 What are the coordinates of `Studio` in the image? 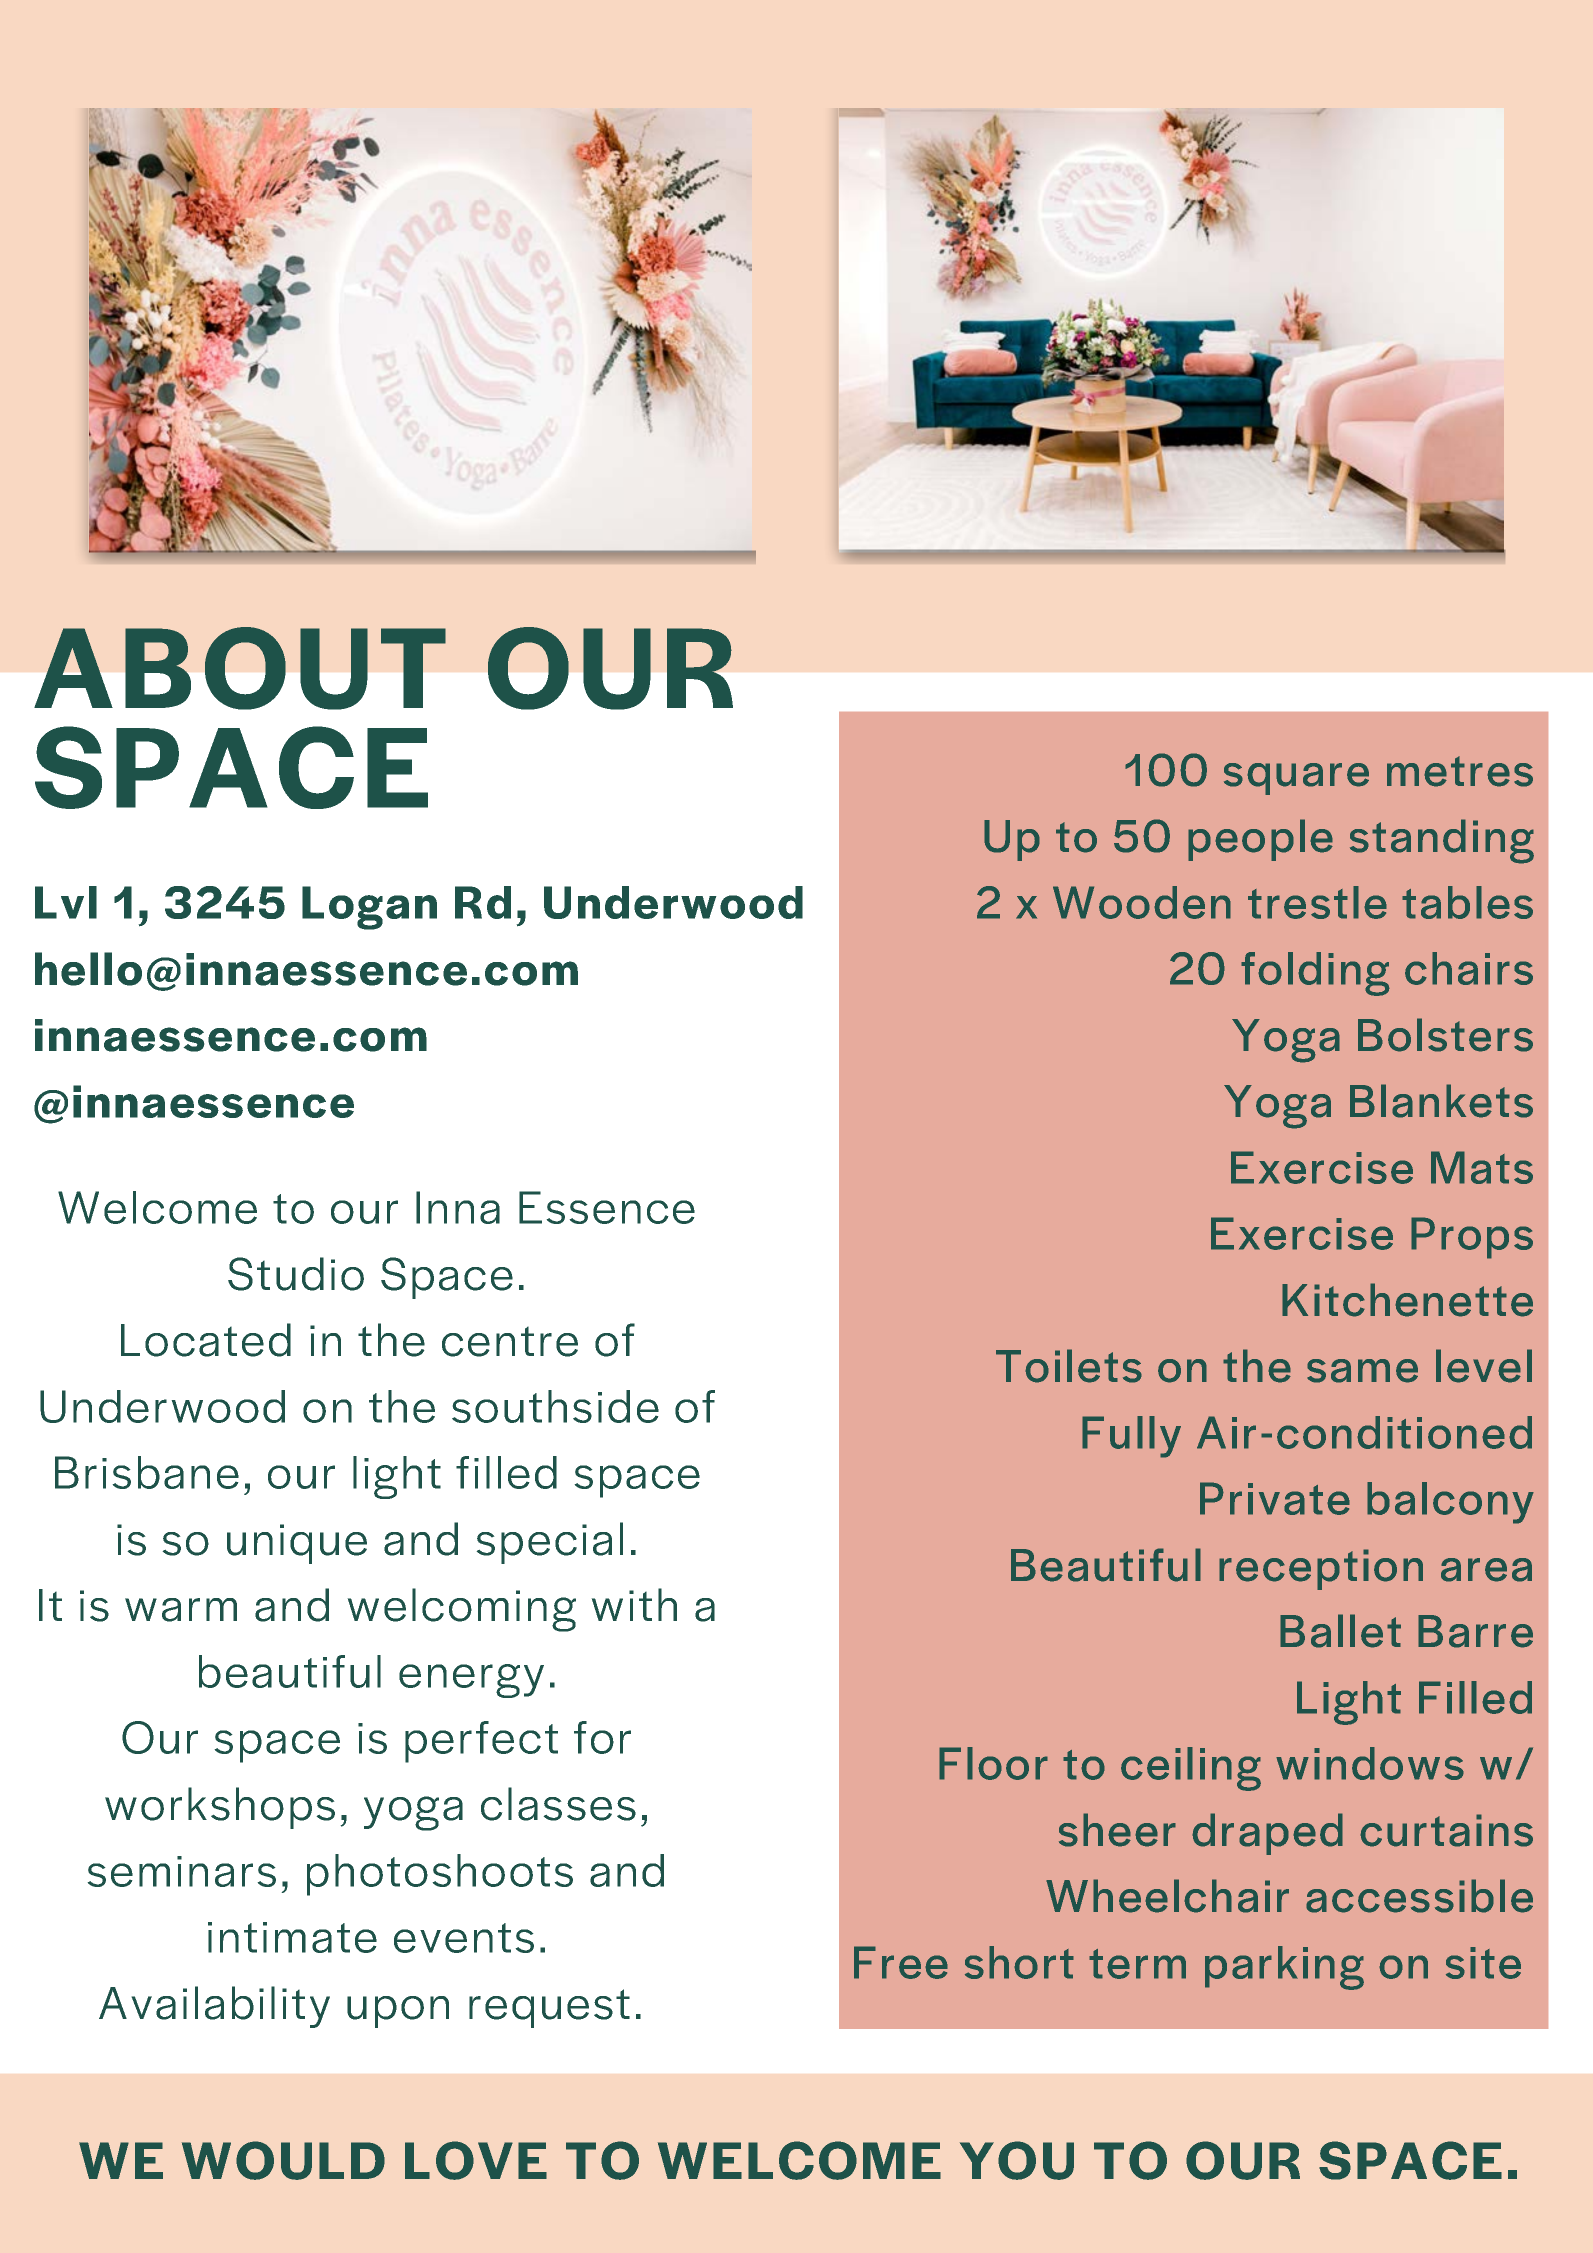 It's located at (296, 1274).
